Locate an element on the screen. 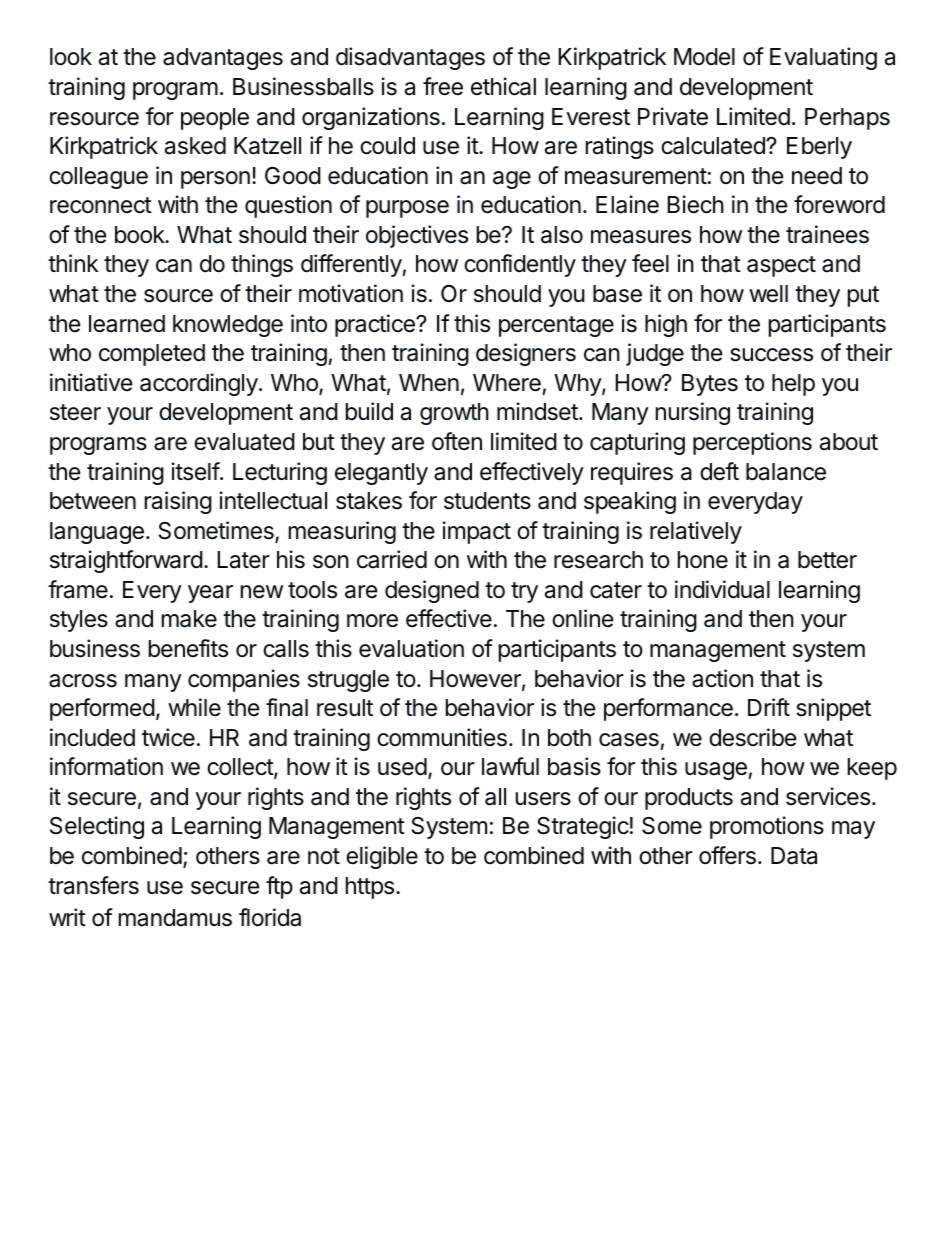  https is located at coordinates (370, 888).
